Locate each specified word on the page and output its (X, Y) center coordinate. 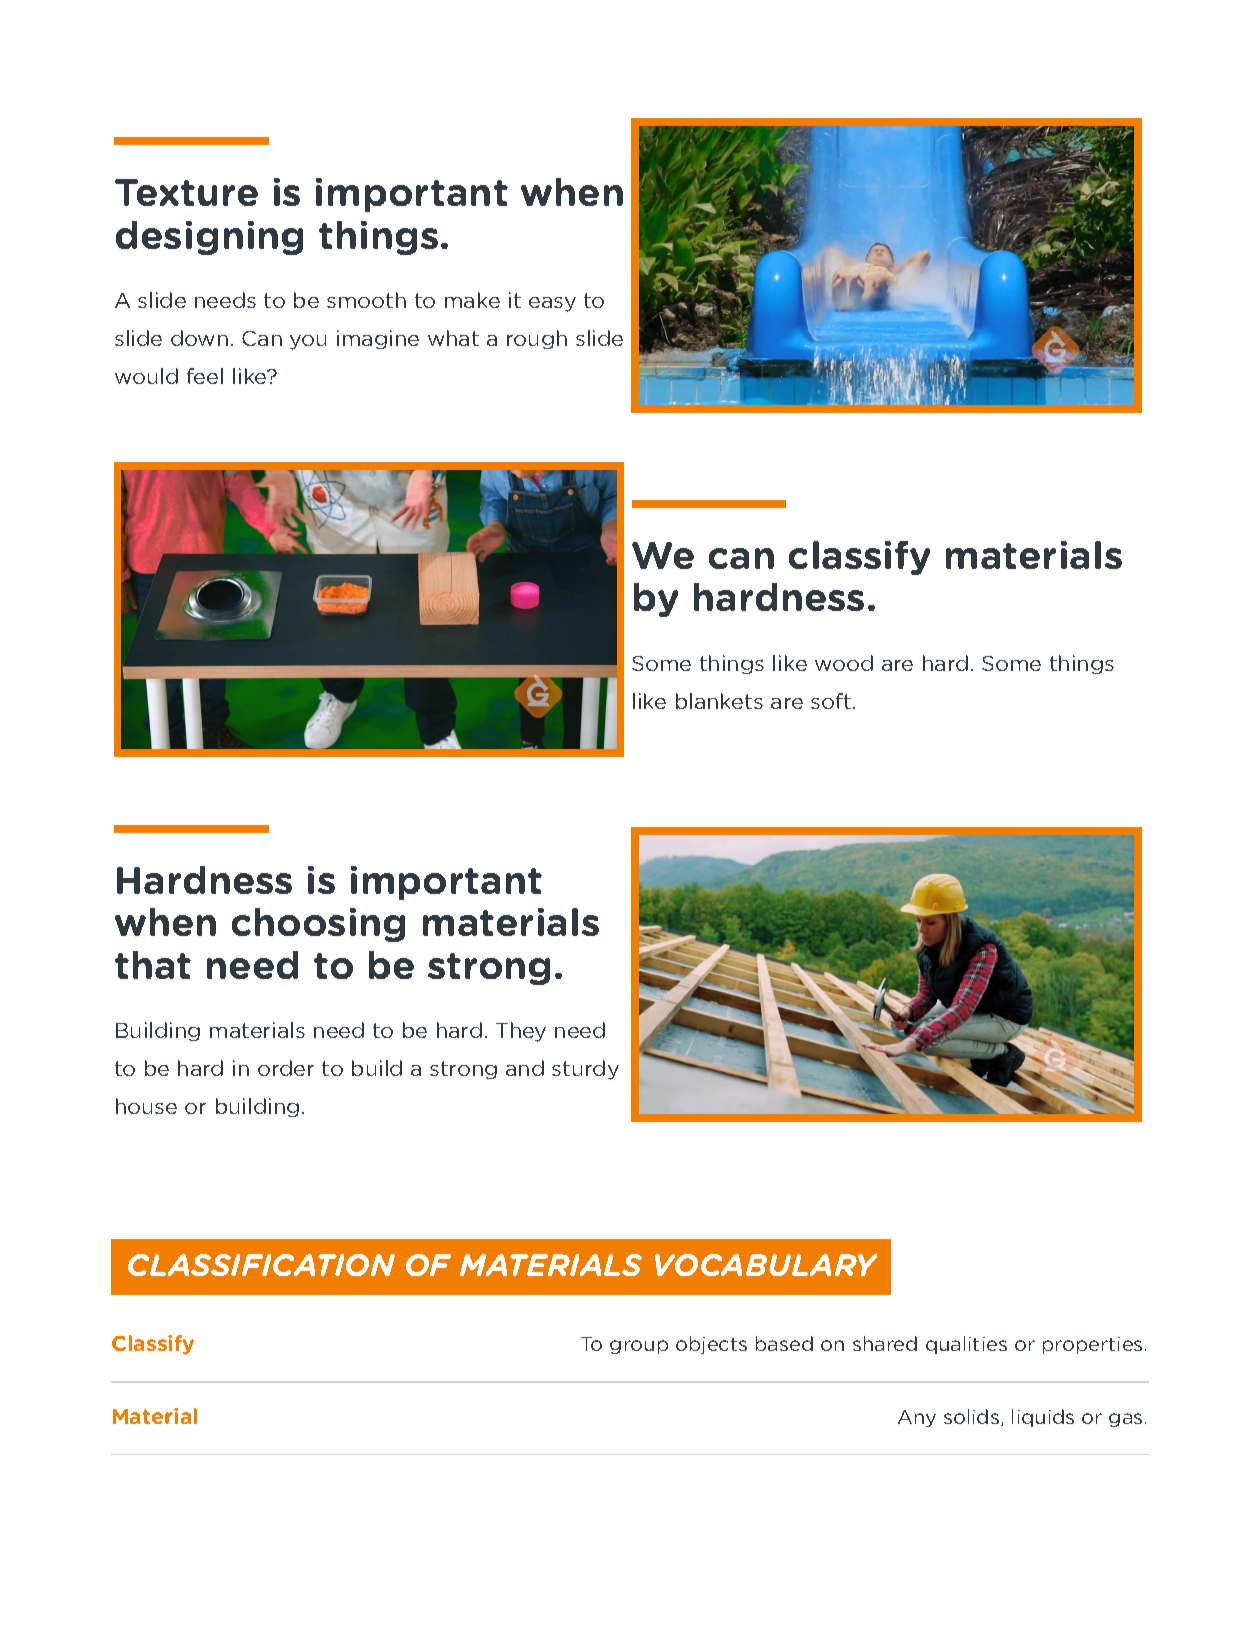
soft (831, 701)
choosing (318, 925)
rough (537, 339)
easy (552, 304)
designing (209, 238)
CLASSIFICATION (261, 1265)
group (639, 1347)
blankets (719, 701)
